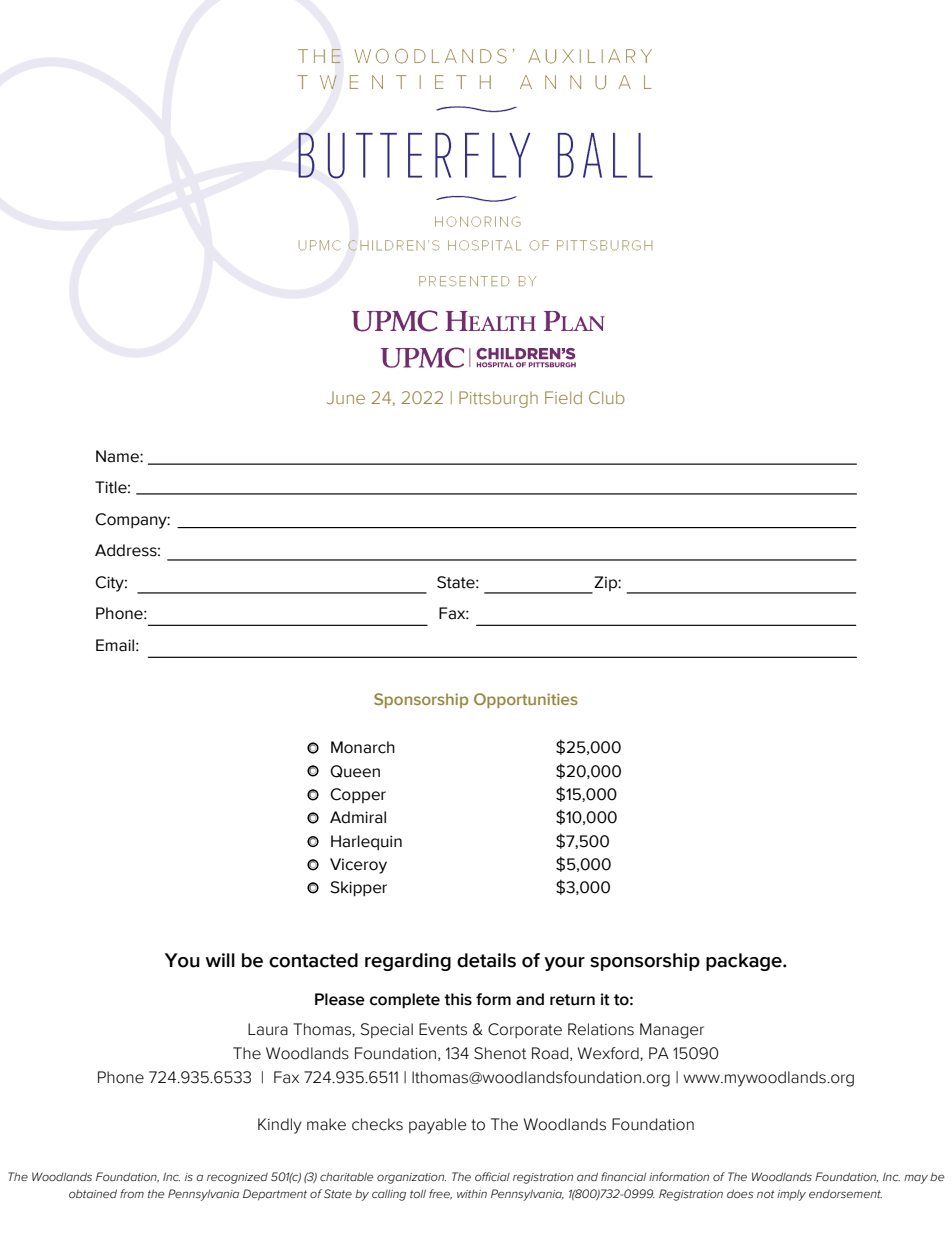 Image resolution: width=952 pixels, height=1233 pixels. What do you see at coordinates (237, 1178) in the screenshot?
I see `recognized` at bounding box center [237, 1178].
